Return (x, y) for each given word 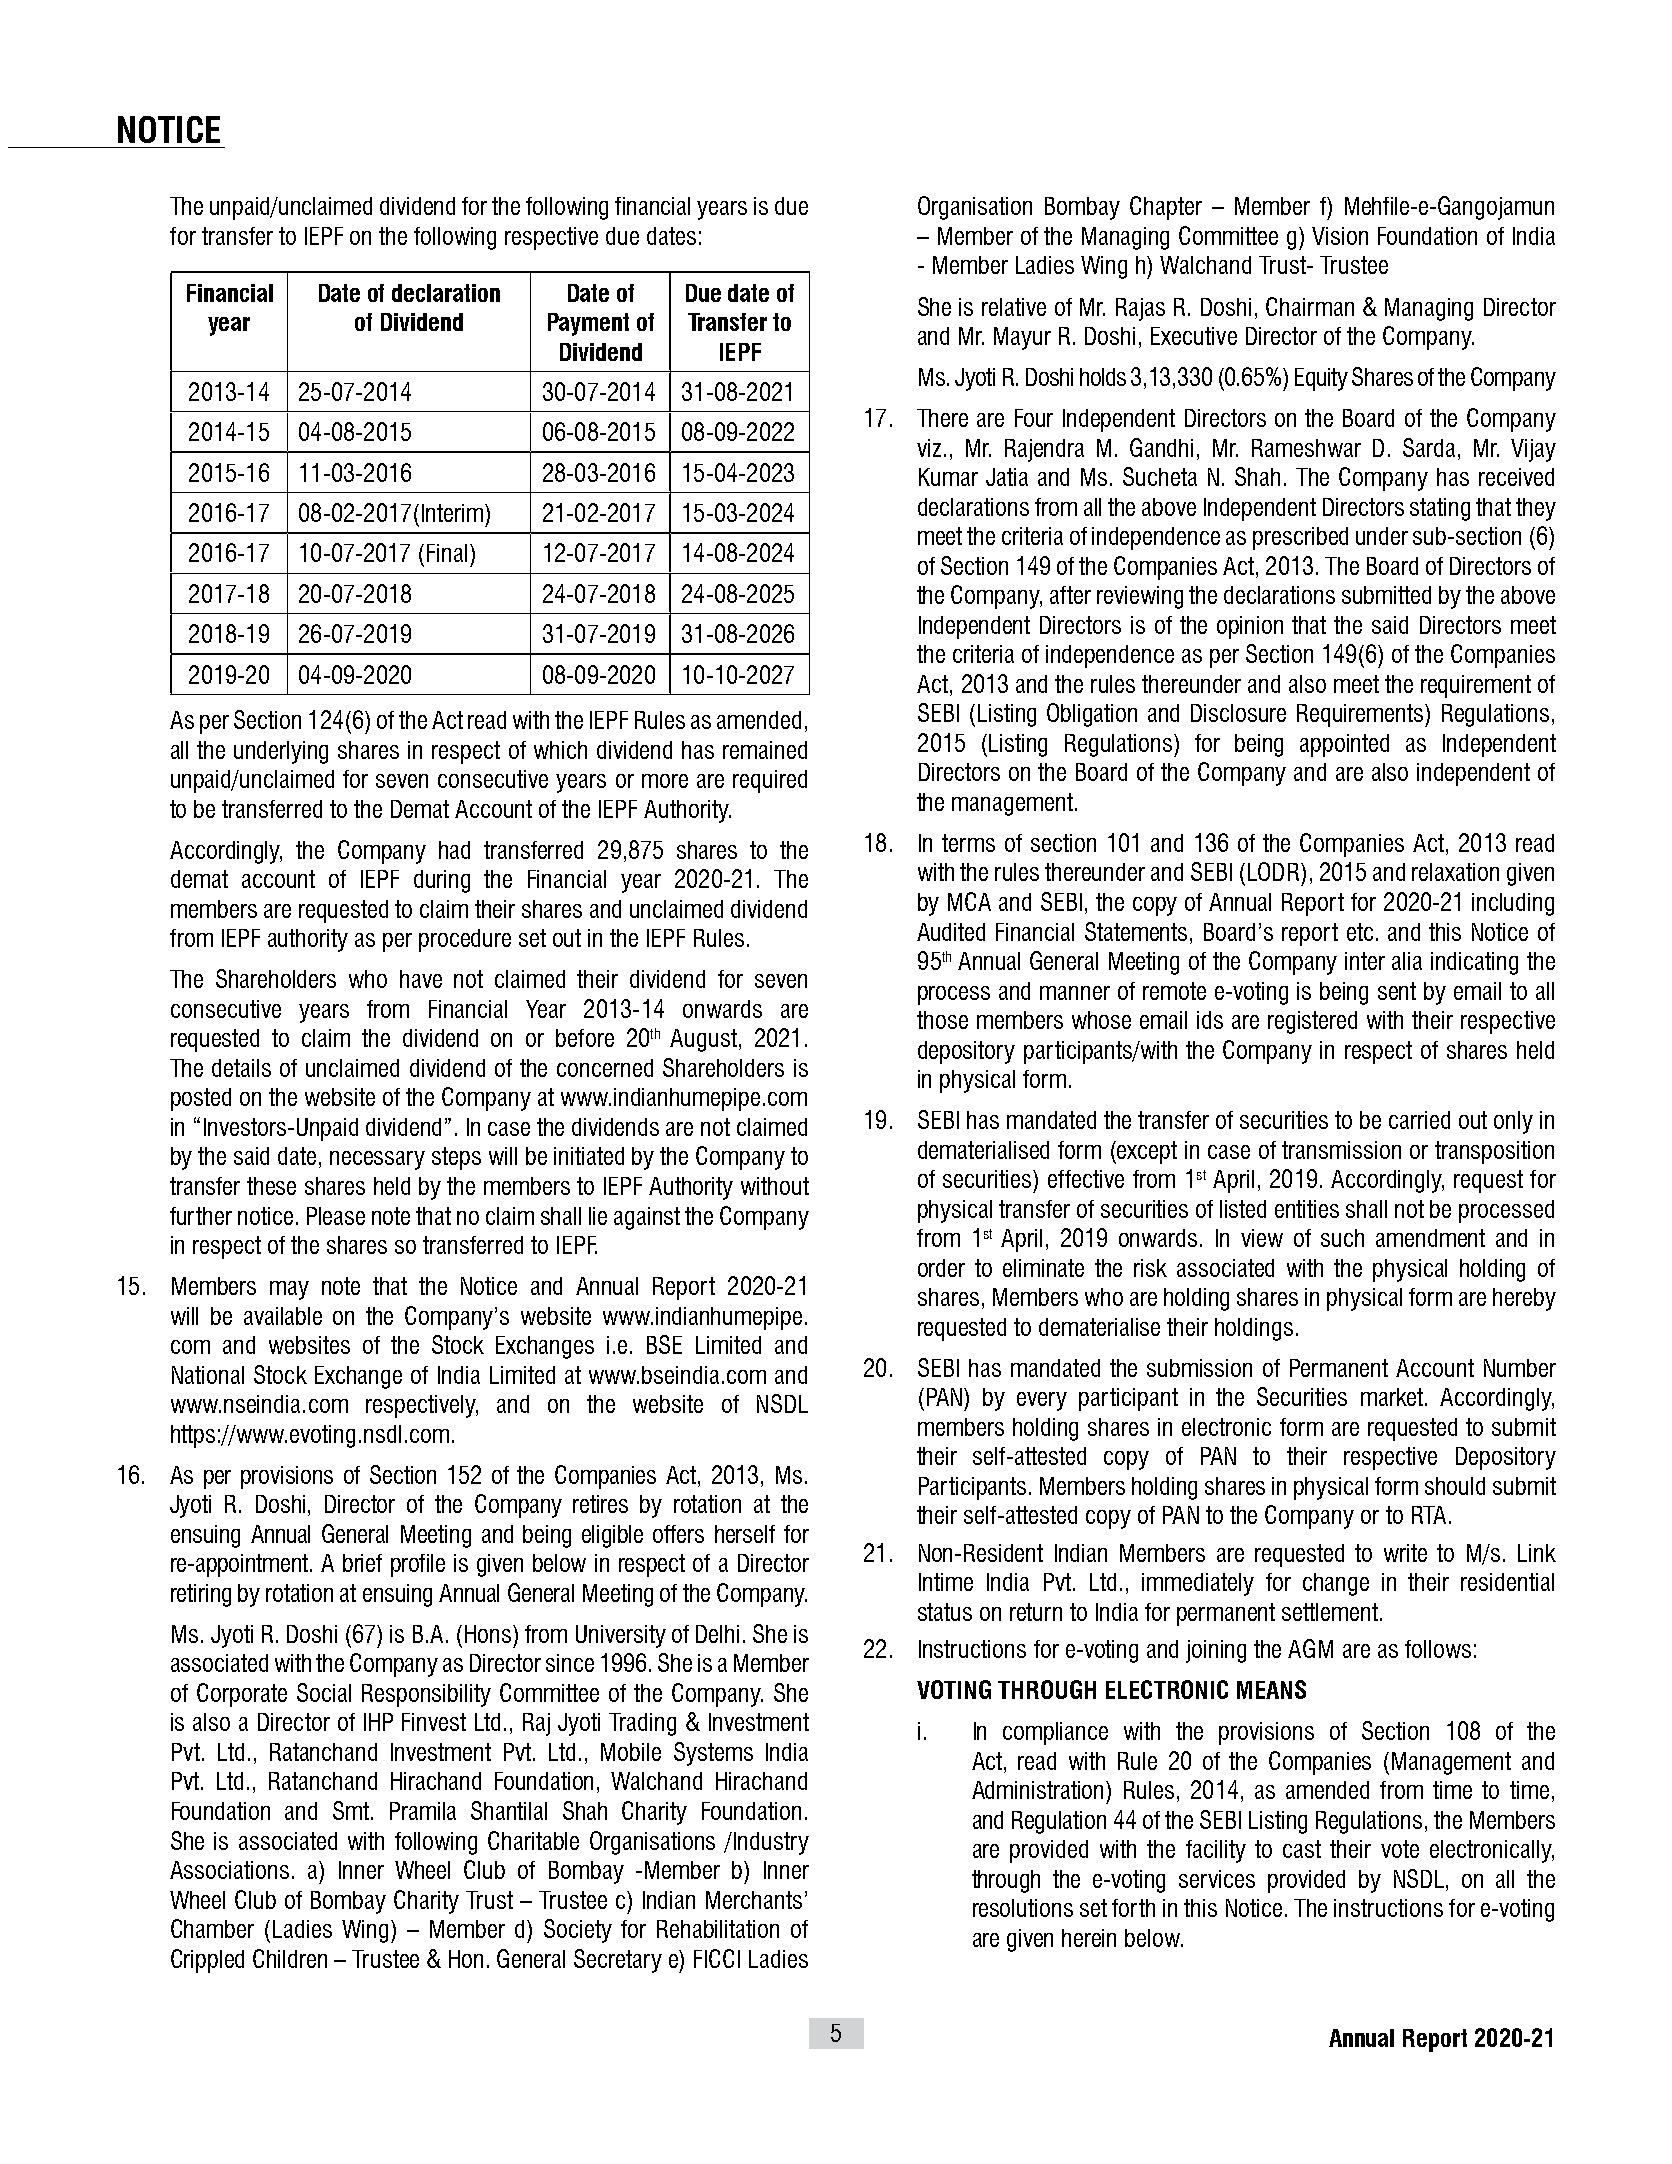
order (941, 1268)
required (770, 781)
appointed (1344, 745)
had (454, 850)
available (283, 1316)
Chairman (1310, 306)
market (1393, 1397)
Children (290, 1958)
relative (1014, 307)
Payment (588, 324)
